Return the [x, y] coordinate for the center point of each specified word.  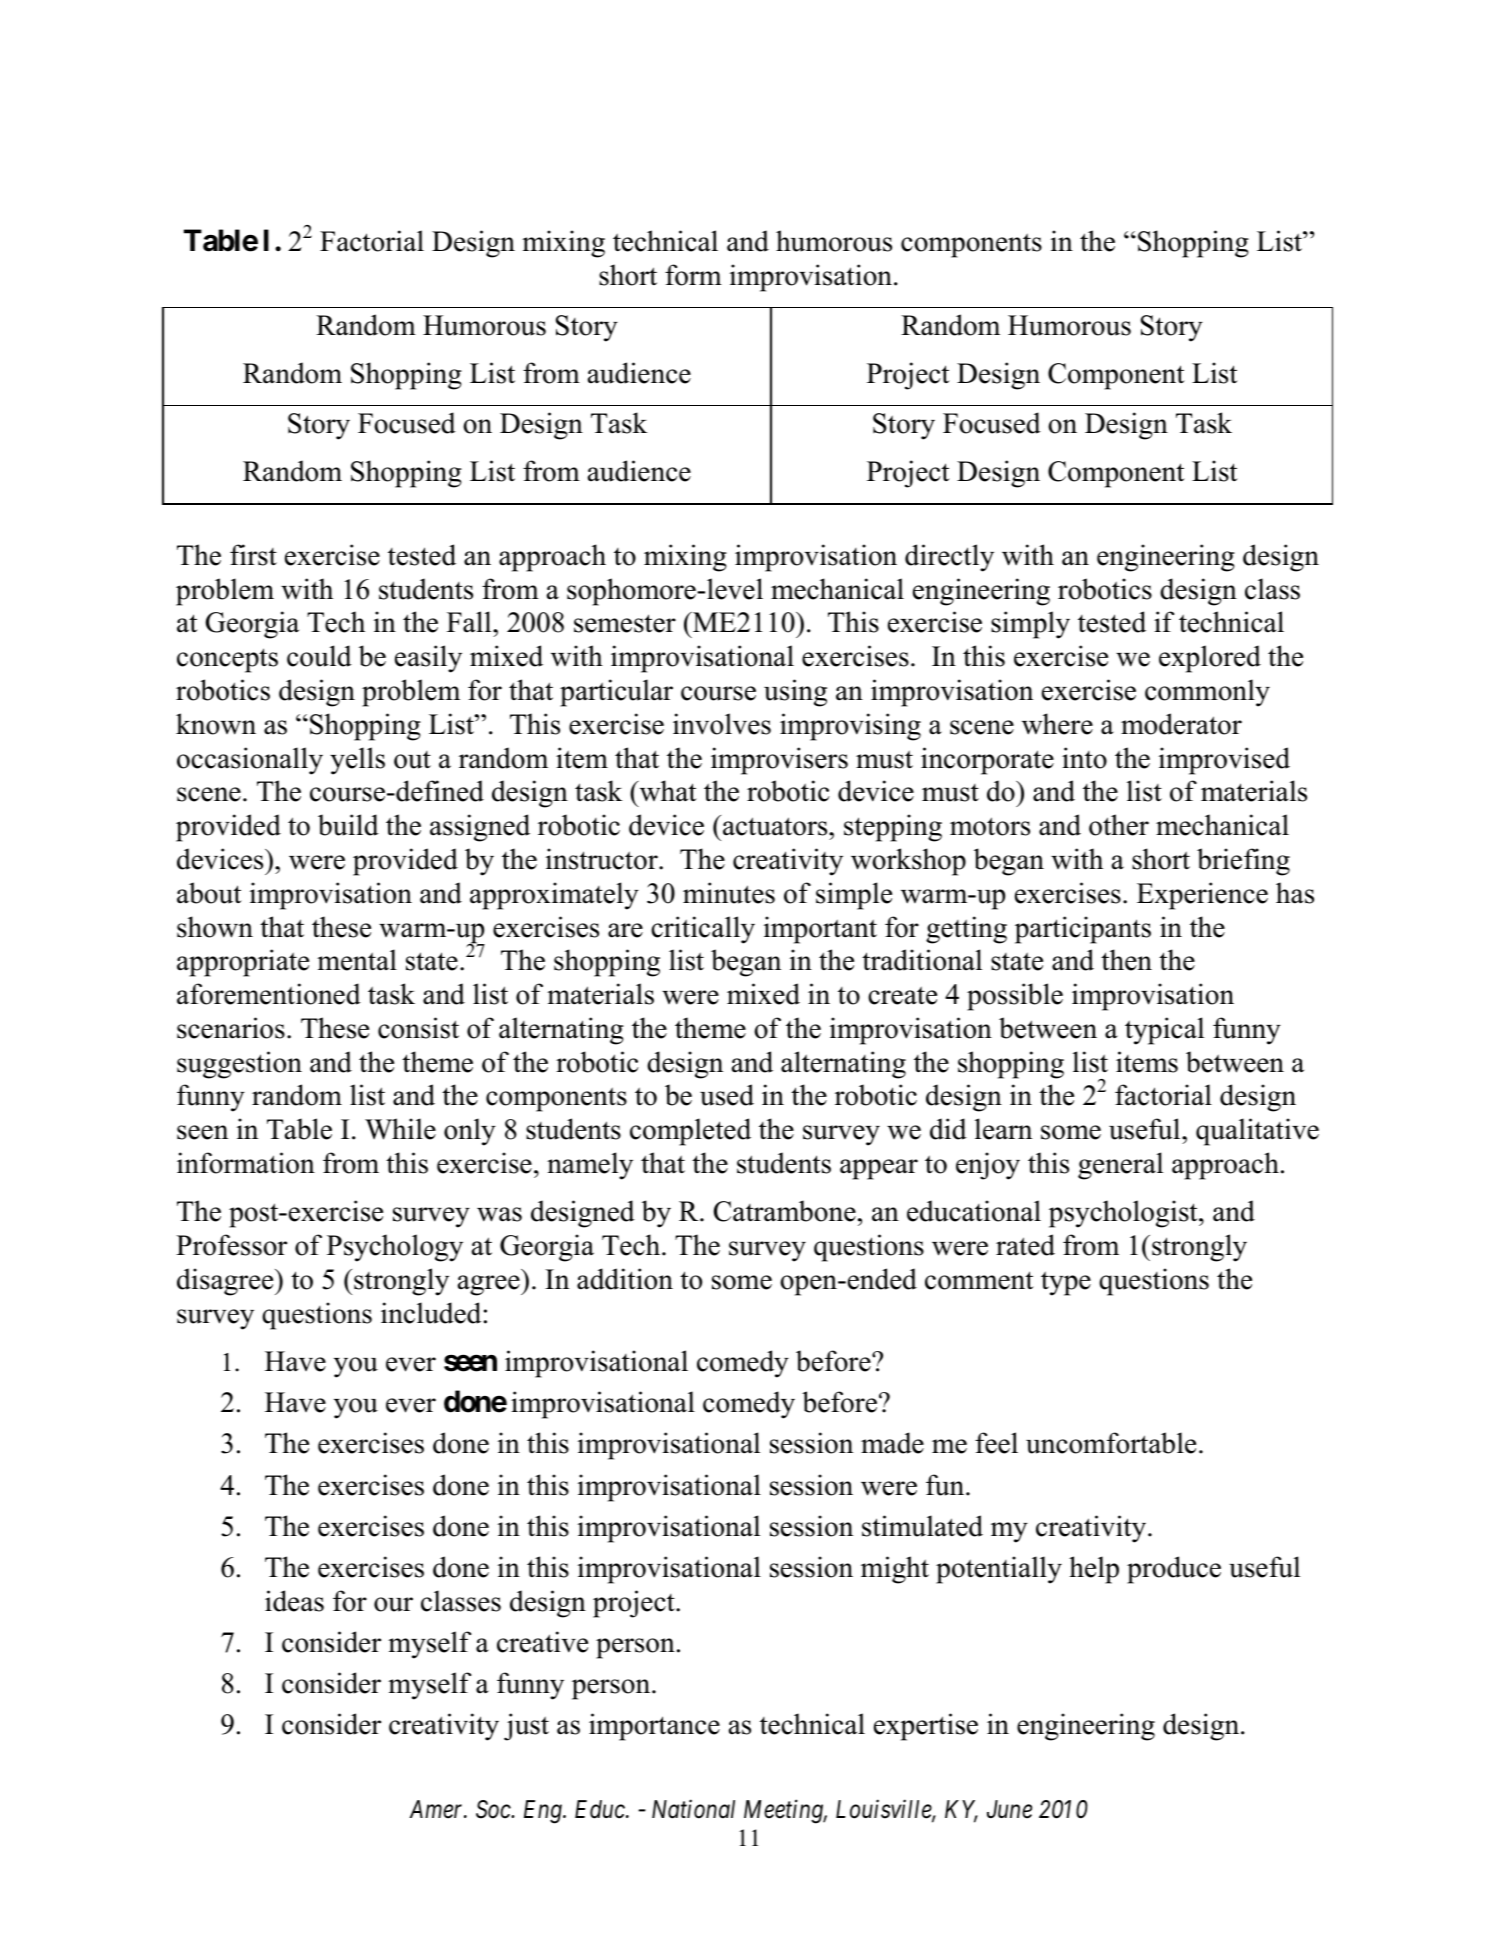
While [400, 1129]
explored [1210, 659]
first [253, 555]
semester [625, 623]
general [1120, 1166]
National [693, 1809]
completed [690, 1132]
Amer [438, 1809]
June [1009, 1809]
